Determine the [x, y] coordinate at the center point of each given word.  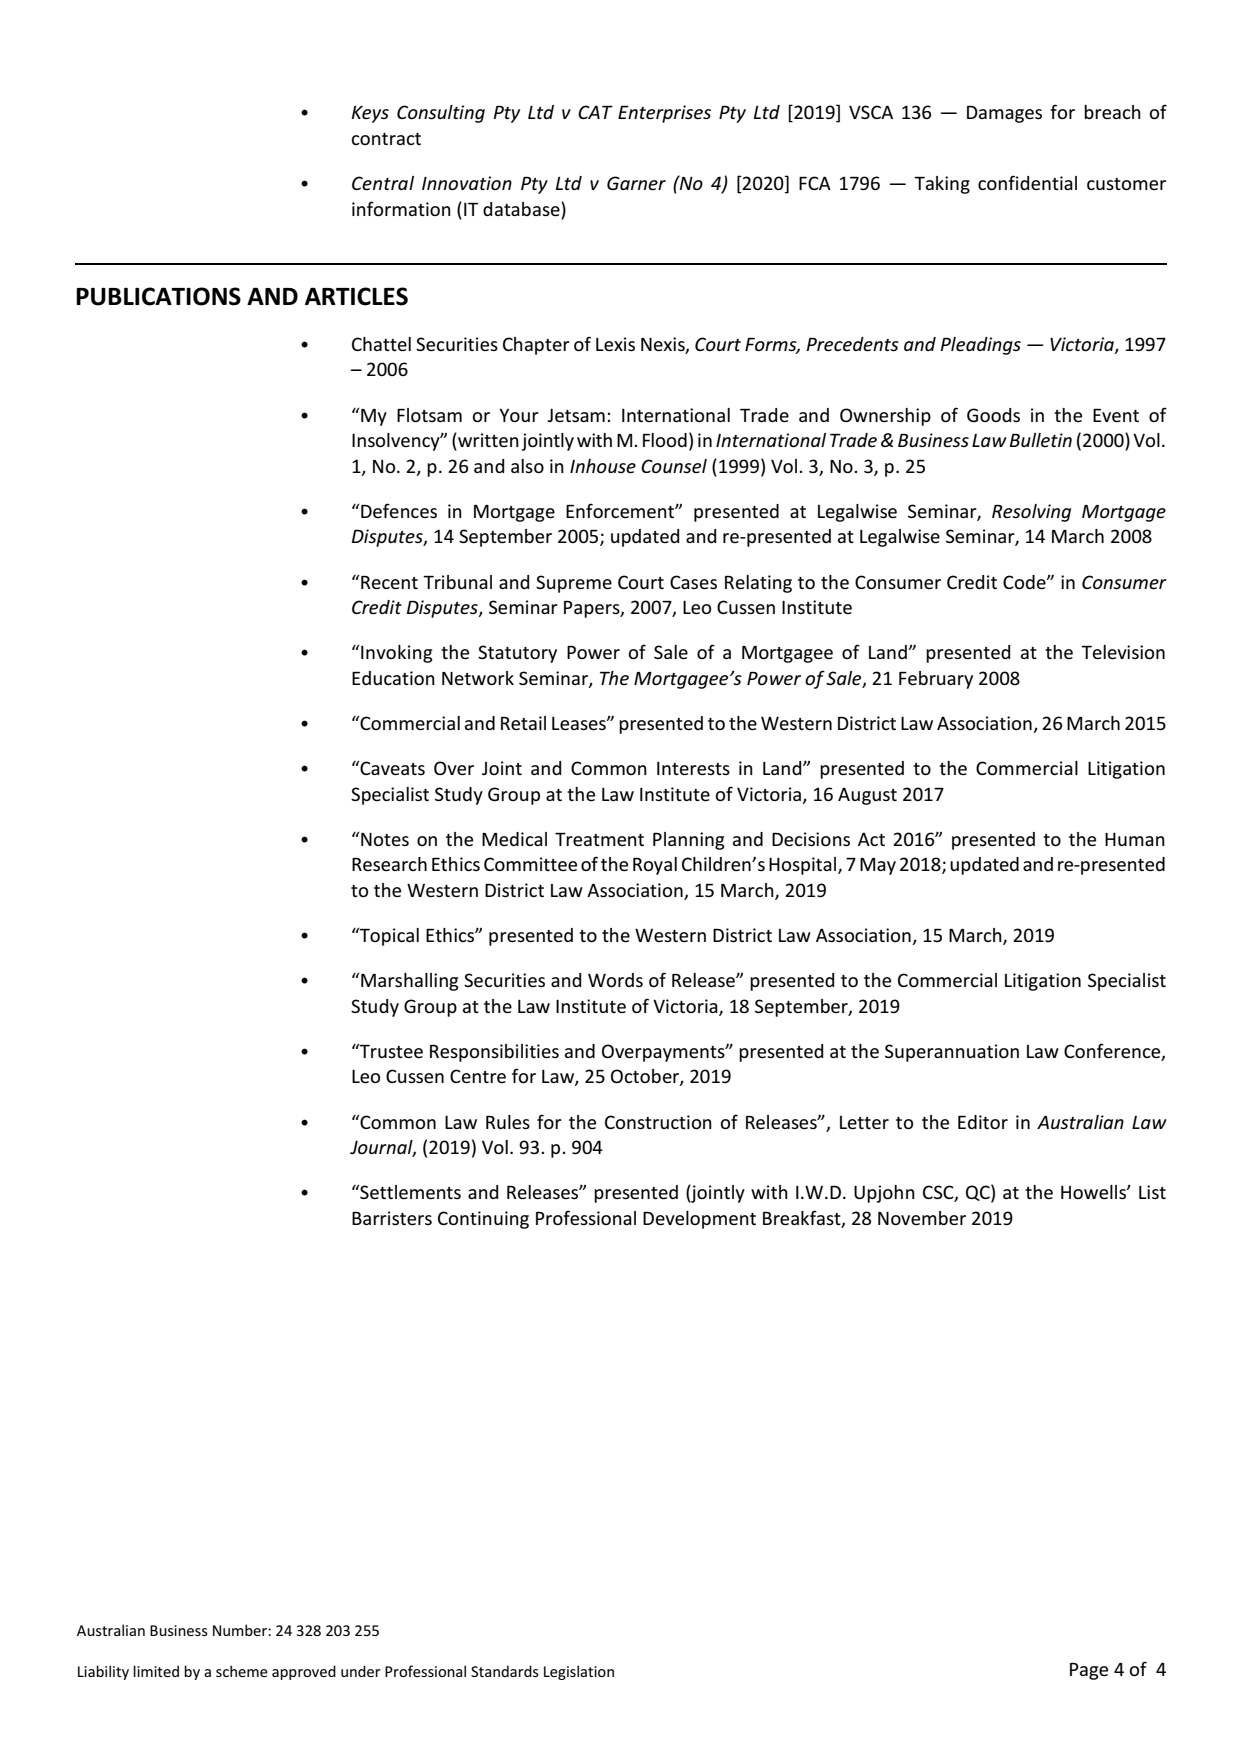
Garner [636, 183]
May [878, 866]
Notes [385, 839]
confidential [1027, 182]
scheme [242, 1671]
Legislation [579, 1672]
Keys [370, 114]
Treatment [599, 839]
